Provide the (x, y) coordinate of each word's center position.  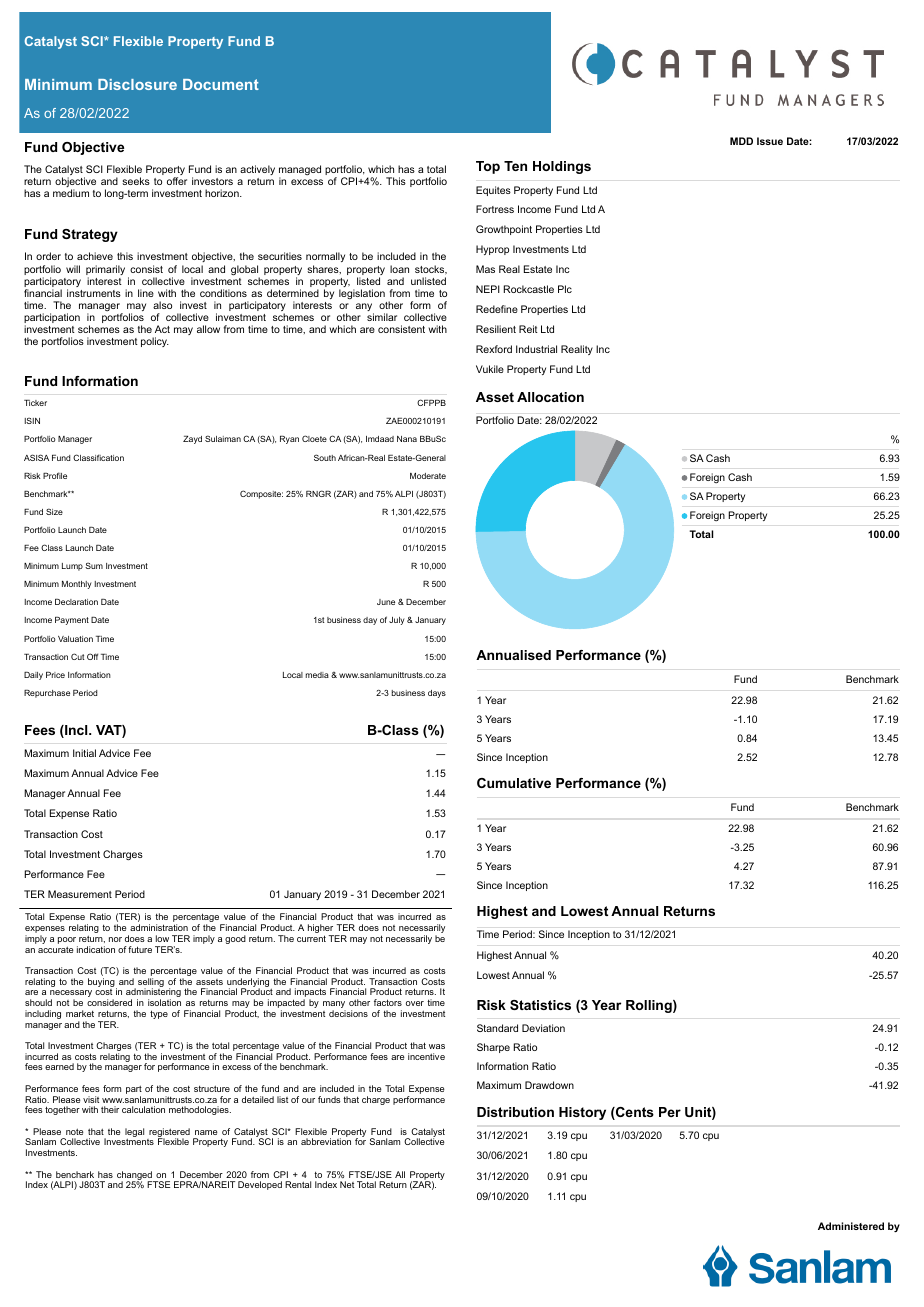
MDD (741, 141)
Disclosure (137, 84)
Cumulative (514, 783)
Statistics (540, 1005)
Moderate (428, 476)
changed (135, 1176)
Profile (55, 475)
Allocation (550, 397)
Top (488, 167)
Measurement (80, 894)
